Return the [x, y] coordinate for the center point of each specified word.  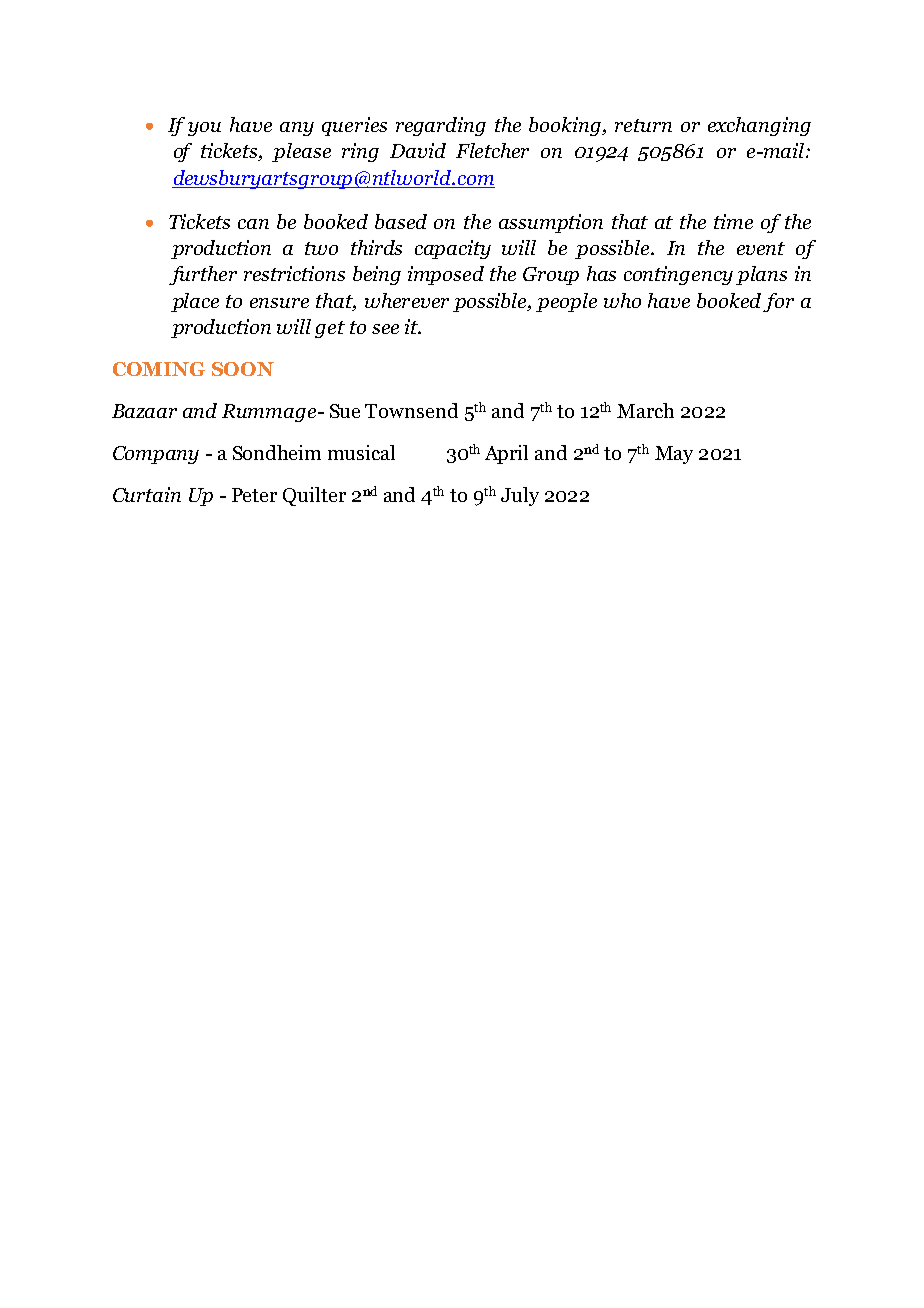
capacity [453, 249]
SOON [243, 369]
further [203, 275]
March [645, 410]
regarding [441, 126]
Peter [254, 495]
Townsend [411, 410]
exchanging [759, 126]
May [674, 455]
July [520, 496]
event [761, 248]
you [204, 129]
